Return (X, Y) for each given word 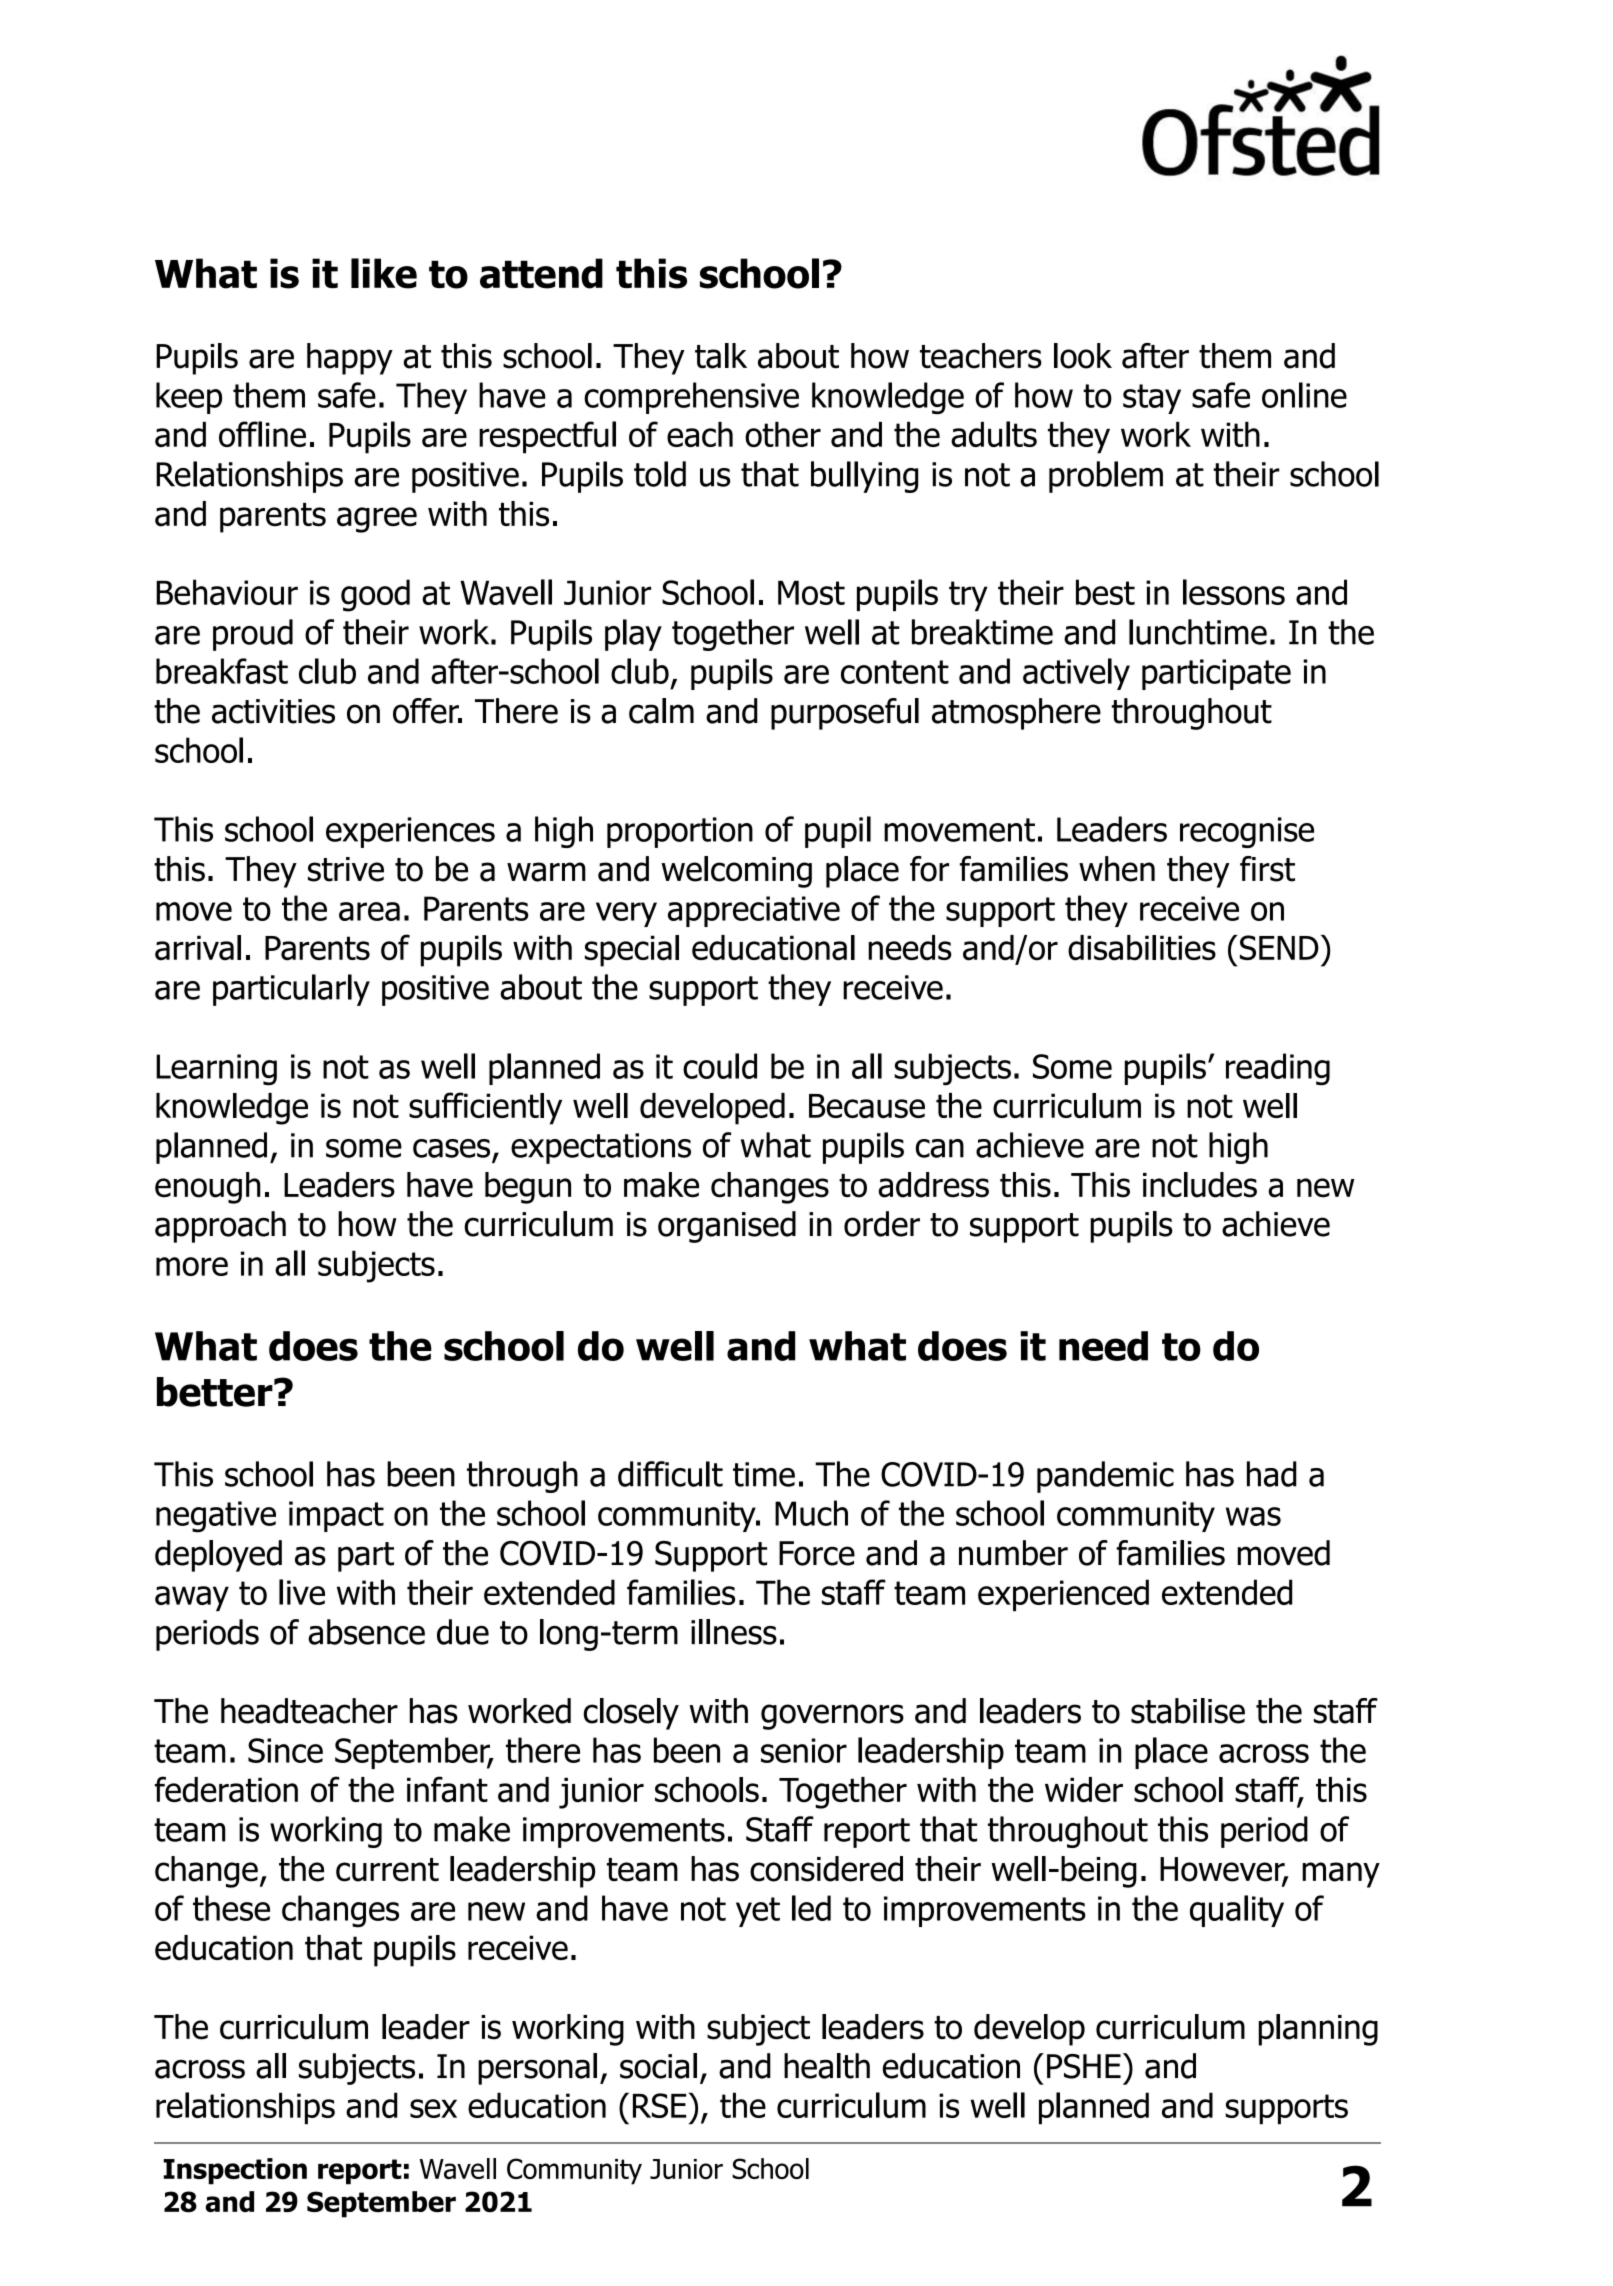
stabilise (1188, 1711)
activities (273, 711)
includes (1200, 1185)
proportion (680, 832)
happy (350, 359)
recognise (1247, 832)
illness (734, 1632)
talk (721, 356)
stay (1152, 399)
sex (433, 2108)
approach (220, 1227)
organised (727, 1227)
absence (366, 1632)
